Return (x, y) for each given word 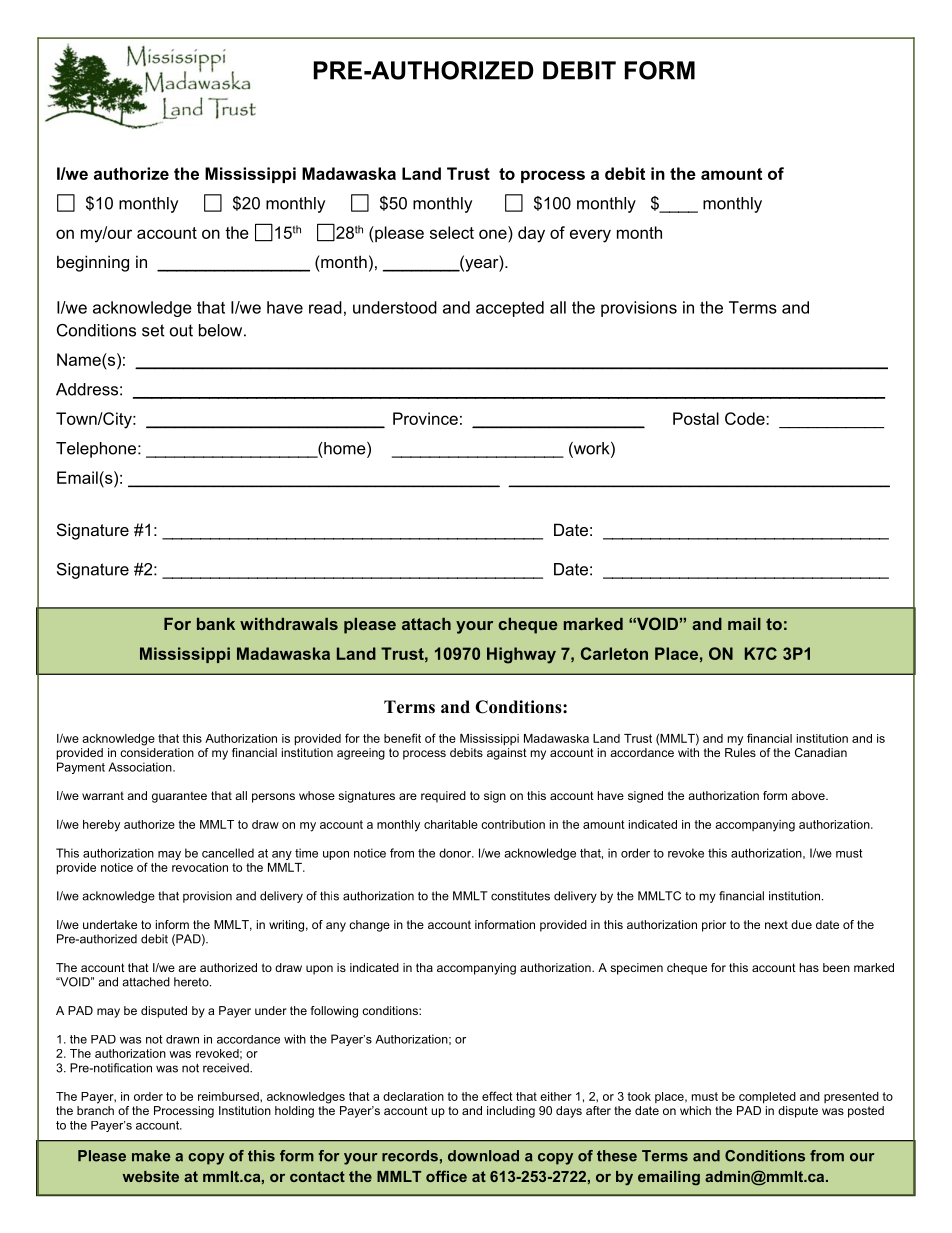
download (483, 1156)
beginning (93, 263)
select (452, 232)
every (590, 236)
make (151, 1156)
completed (767, 1098)
